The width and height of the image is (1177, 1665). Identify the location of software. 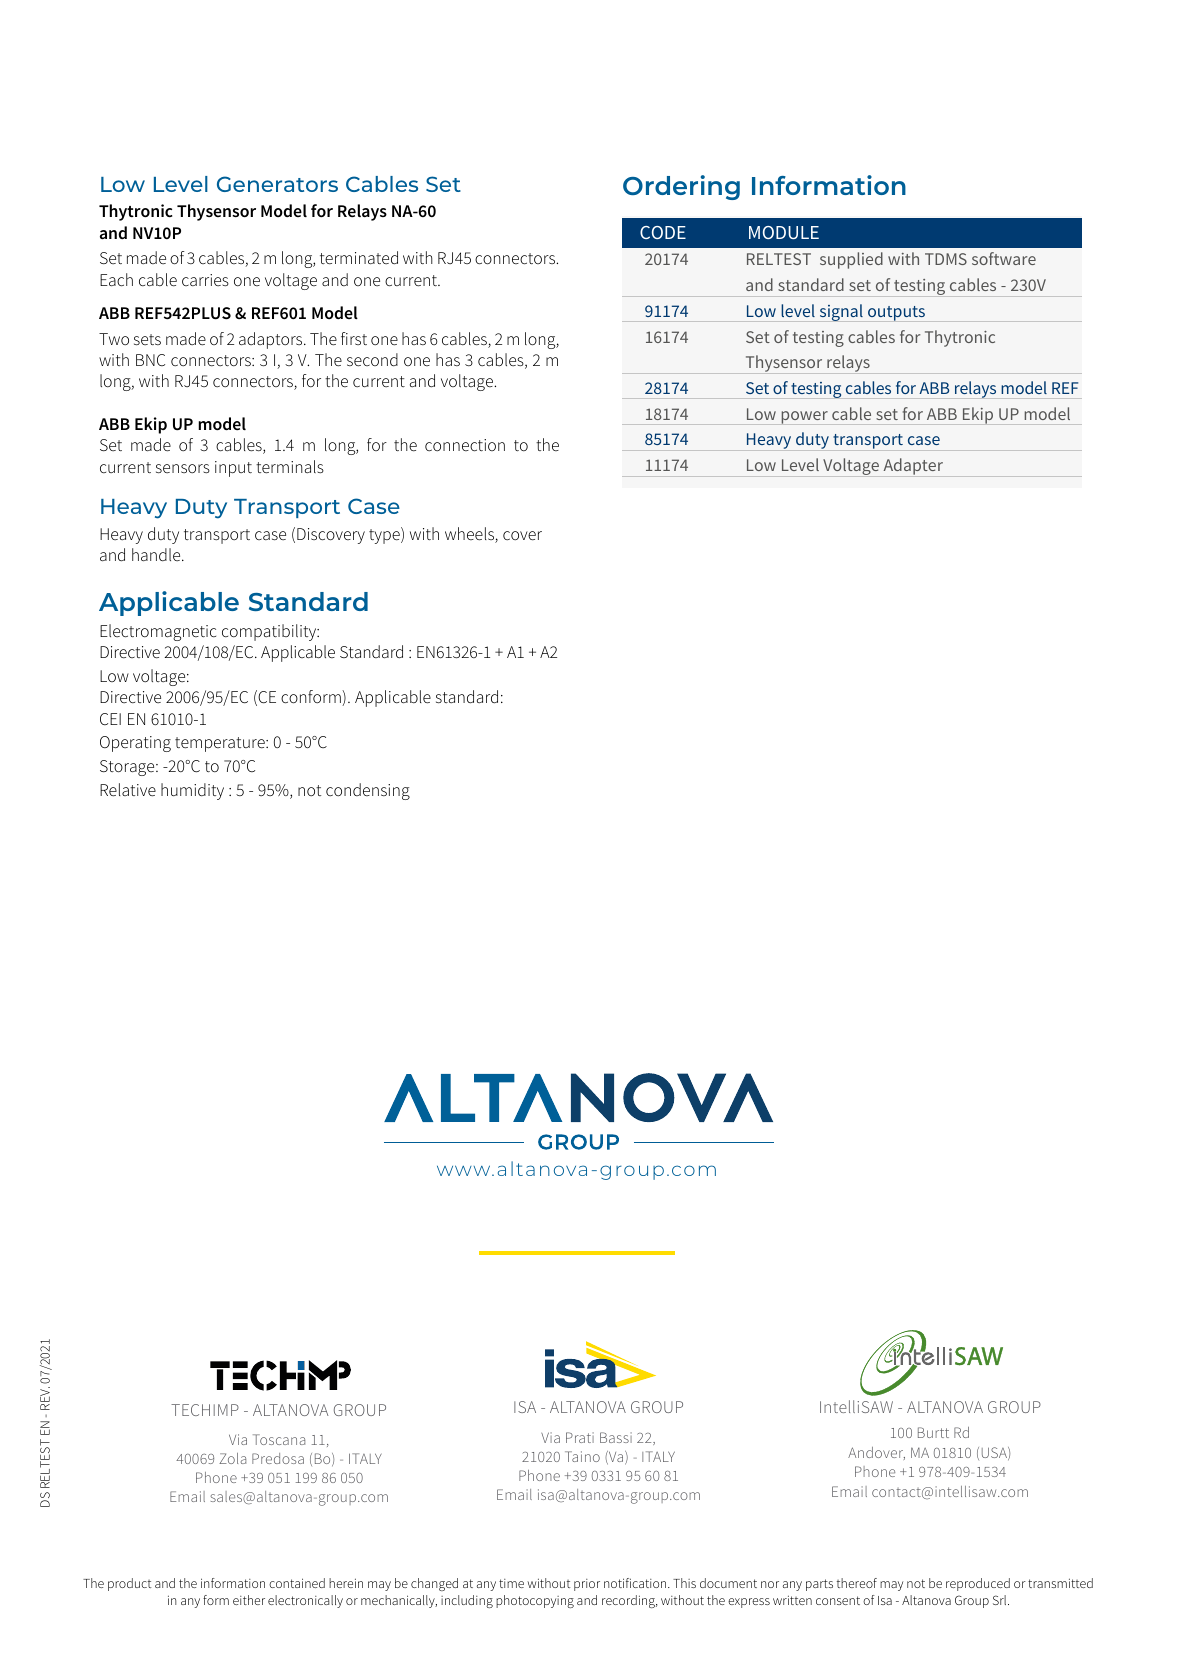
(1004, 258).
